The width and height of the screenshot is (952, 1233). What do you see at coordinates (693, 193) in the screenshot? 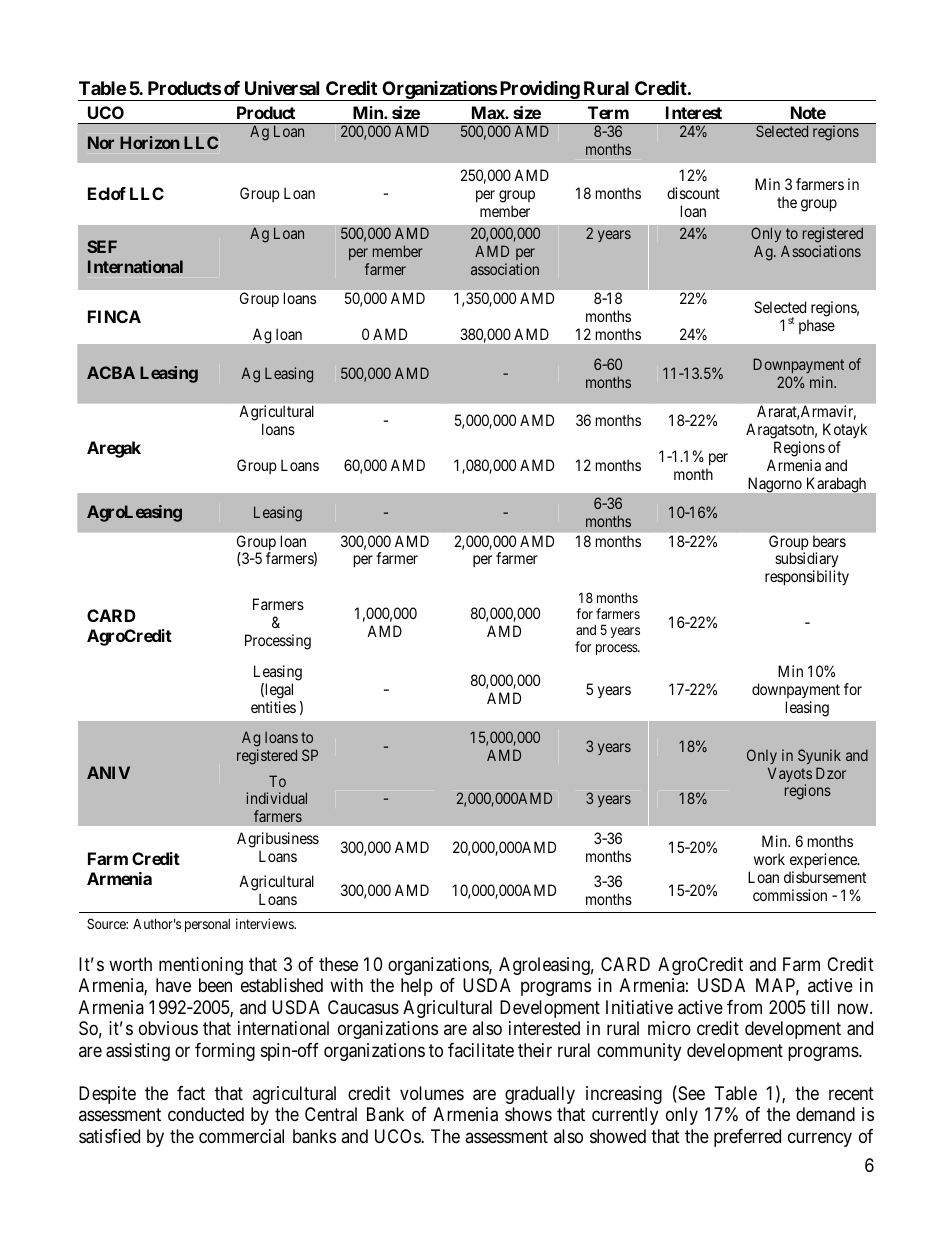
I see `discount` at bounding box center [693, 193].
